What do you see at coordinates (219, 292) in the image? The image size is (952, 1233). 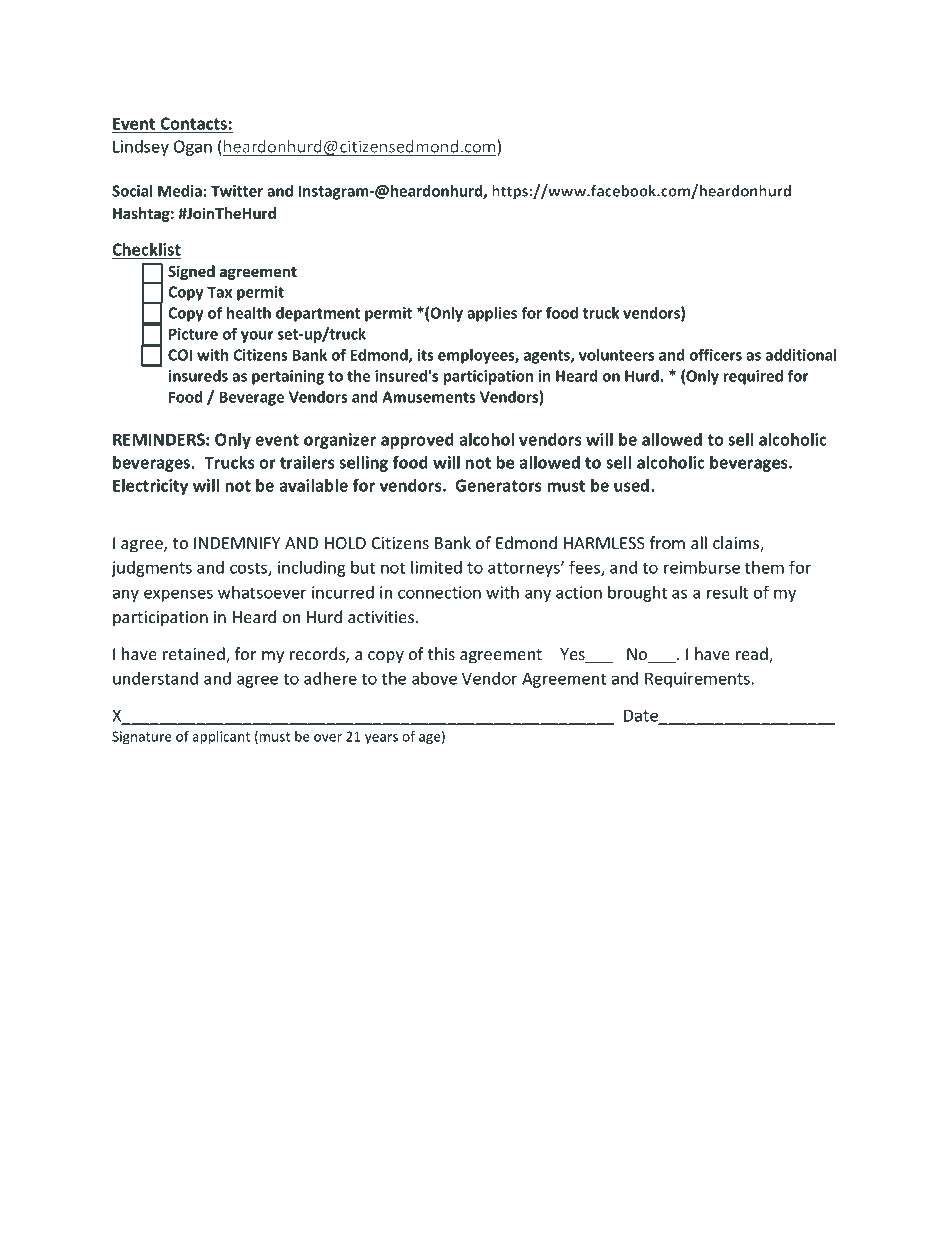 I see `Tax` at bounding box center [219, 292].
